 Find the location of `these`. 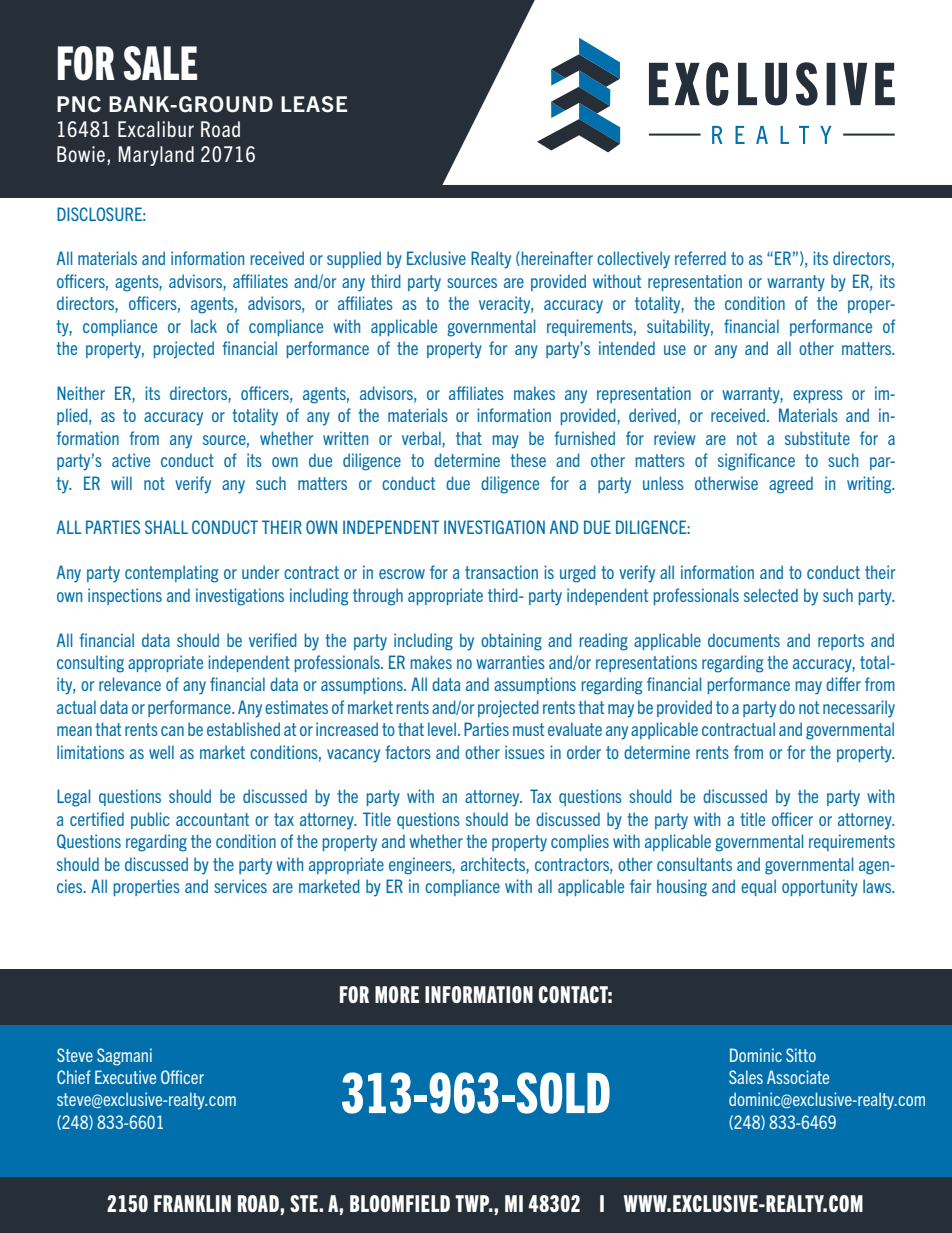

these is located at coordinates (528, 460).
